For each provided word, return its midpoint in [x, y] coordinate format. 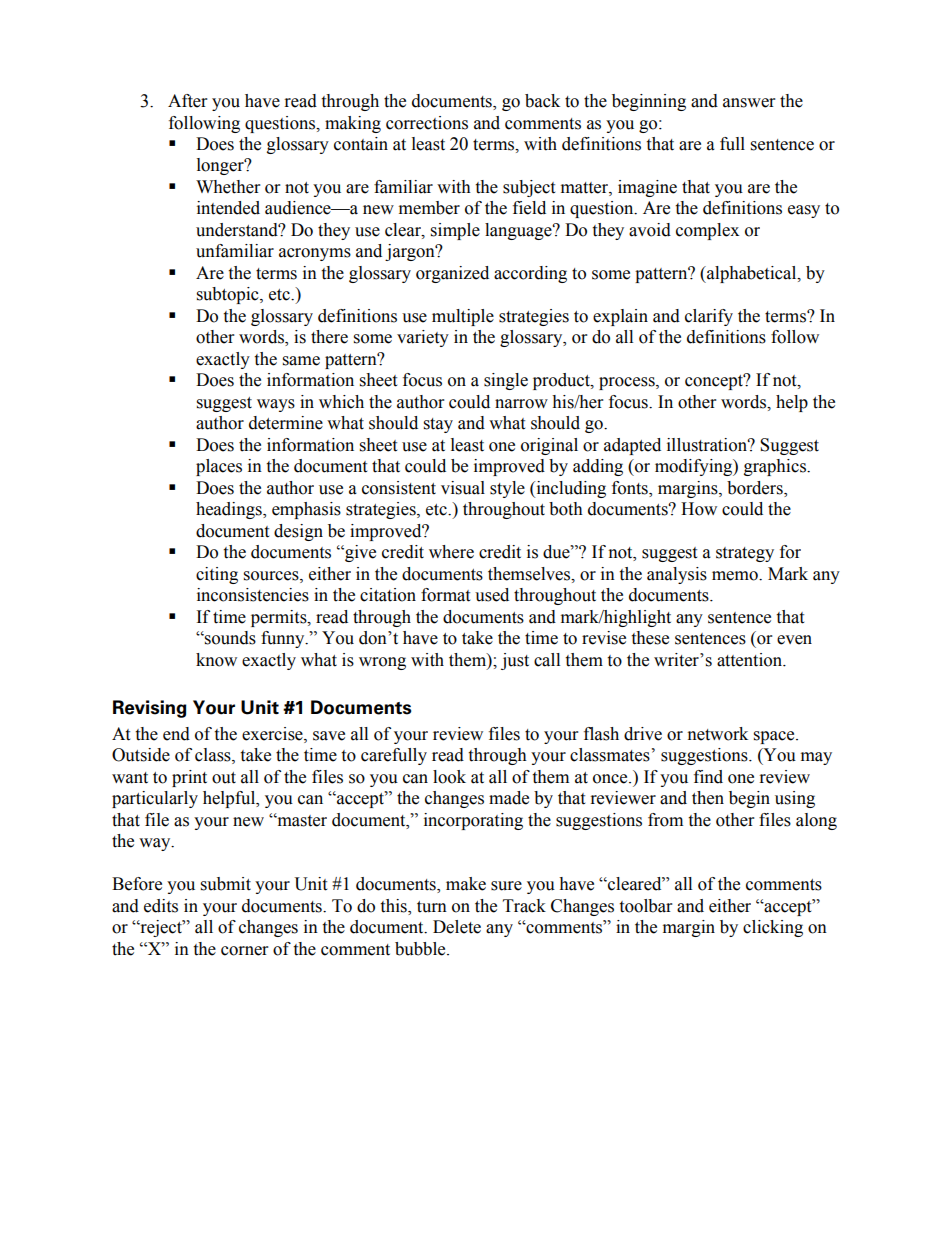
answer [749, 103]
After [187, 101]
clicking [773, 928]
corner [244, 951]
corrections [427, 123]
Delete [457, 927]
